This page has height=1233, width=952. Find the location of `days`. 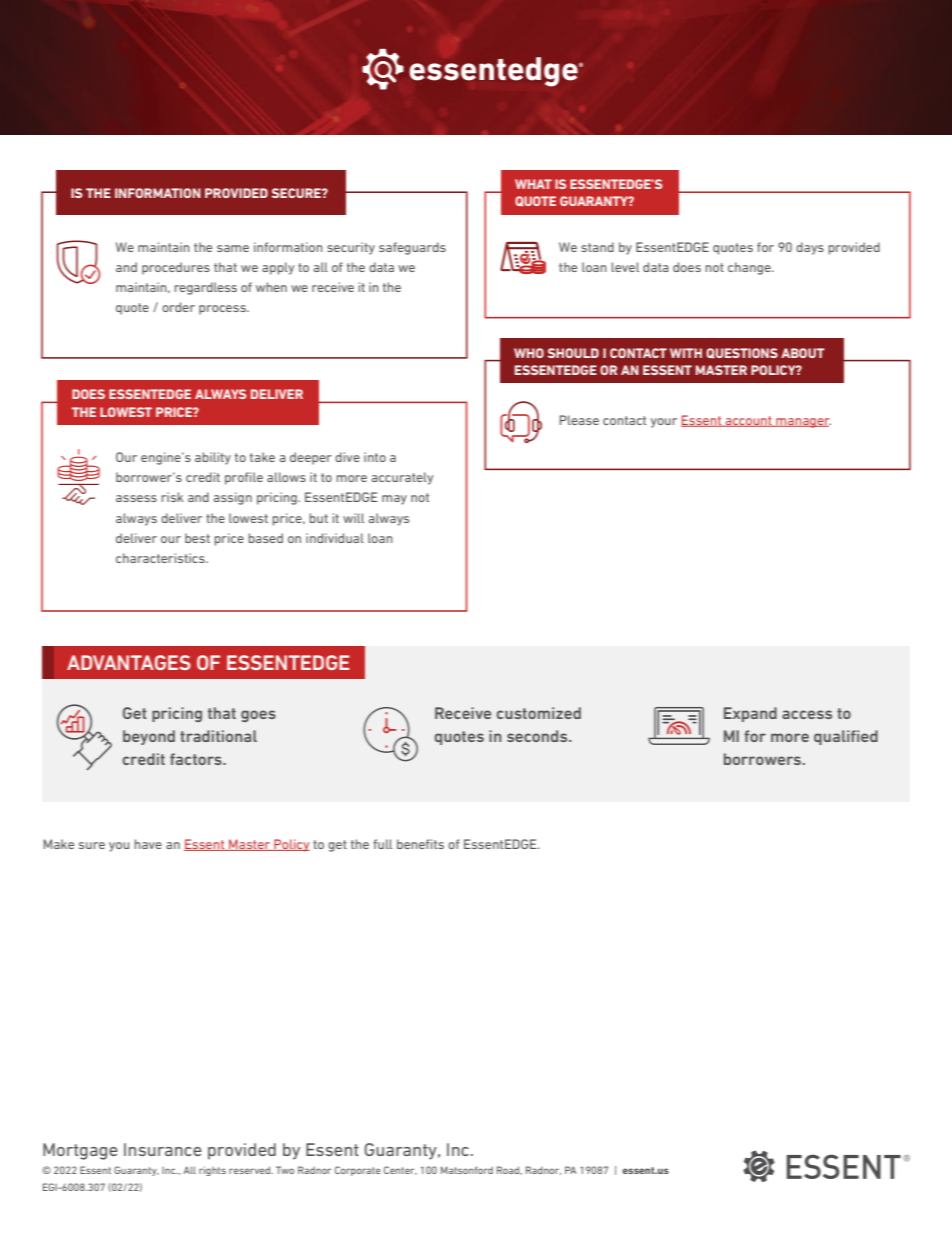

days is located at coordinates (810, 248).
